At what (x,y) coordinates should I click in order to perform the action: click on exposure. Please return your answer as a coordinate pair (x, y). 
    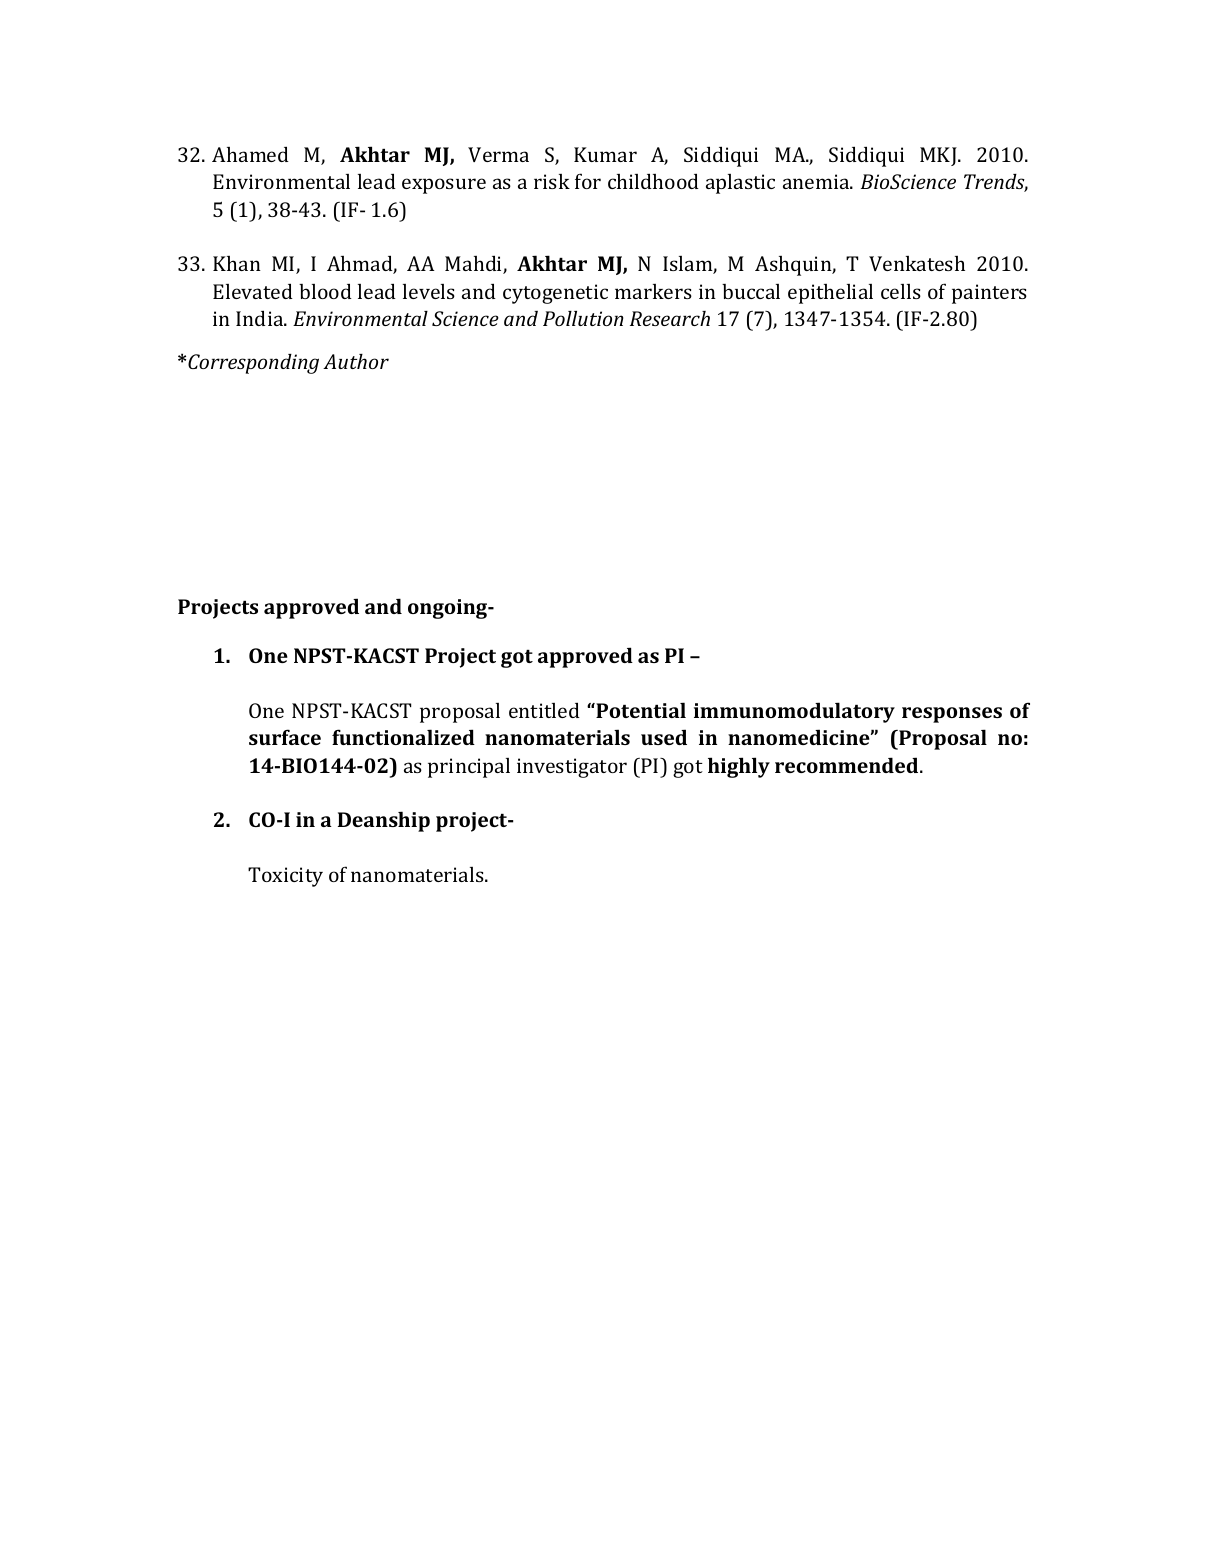
    Looking at the image, I should click on (444, 186).
